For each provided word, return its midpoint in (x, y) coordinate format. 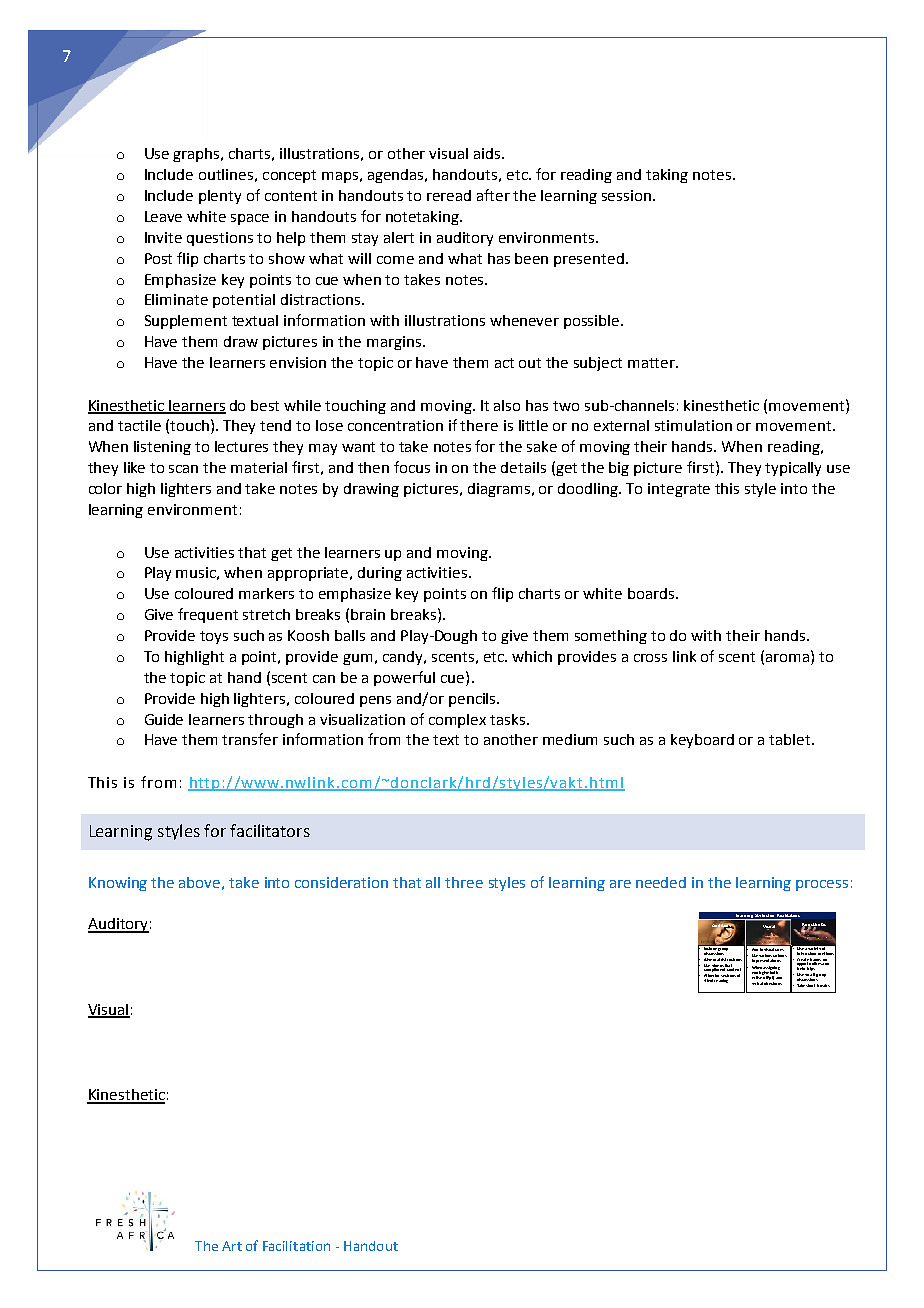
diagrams (500, 490)
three (464, 882)
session (626, 195)
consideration (341, 882)
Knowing (118, 884)
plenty (220, 197)
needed (661, 882)
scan (183, 469)
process (822, 885)
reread (449, 195)
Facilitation (296, 1246)
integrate (679, 490)
